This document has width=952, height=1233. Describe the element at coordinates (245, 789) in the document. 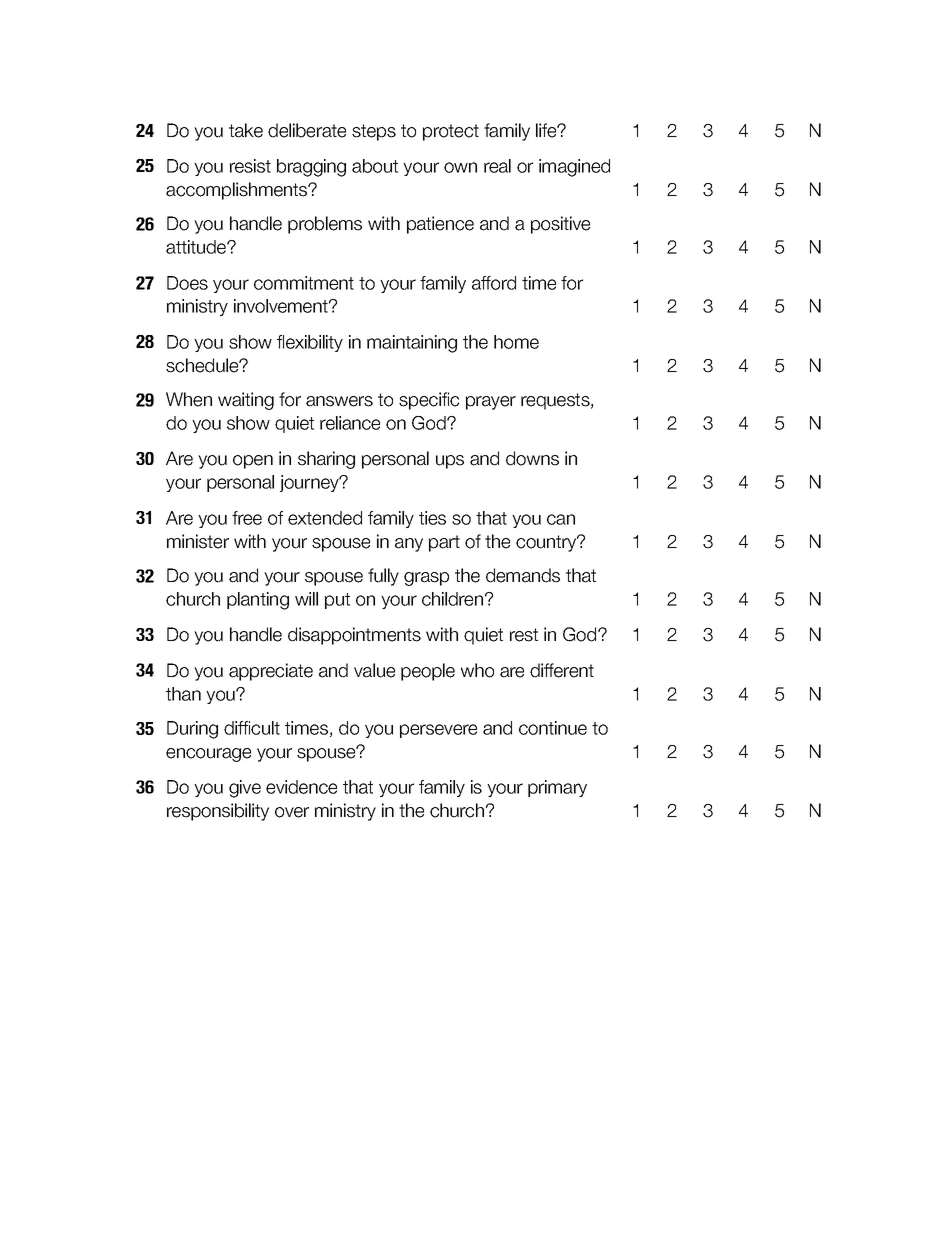

I see `give` at that location.
